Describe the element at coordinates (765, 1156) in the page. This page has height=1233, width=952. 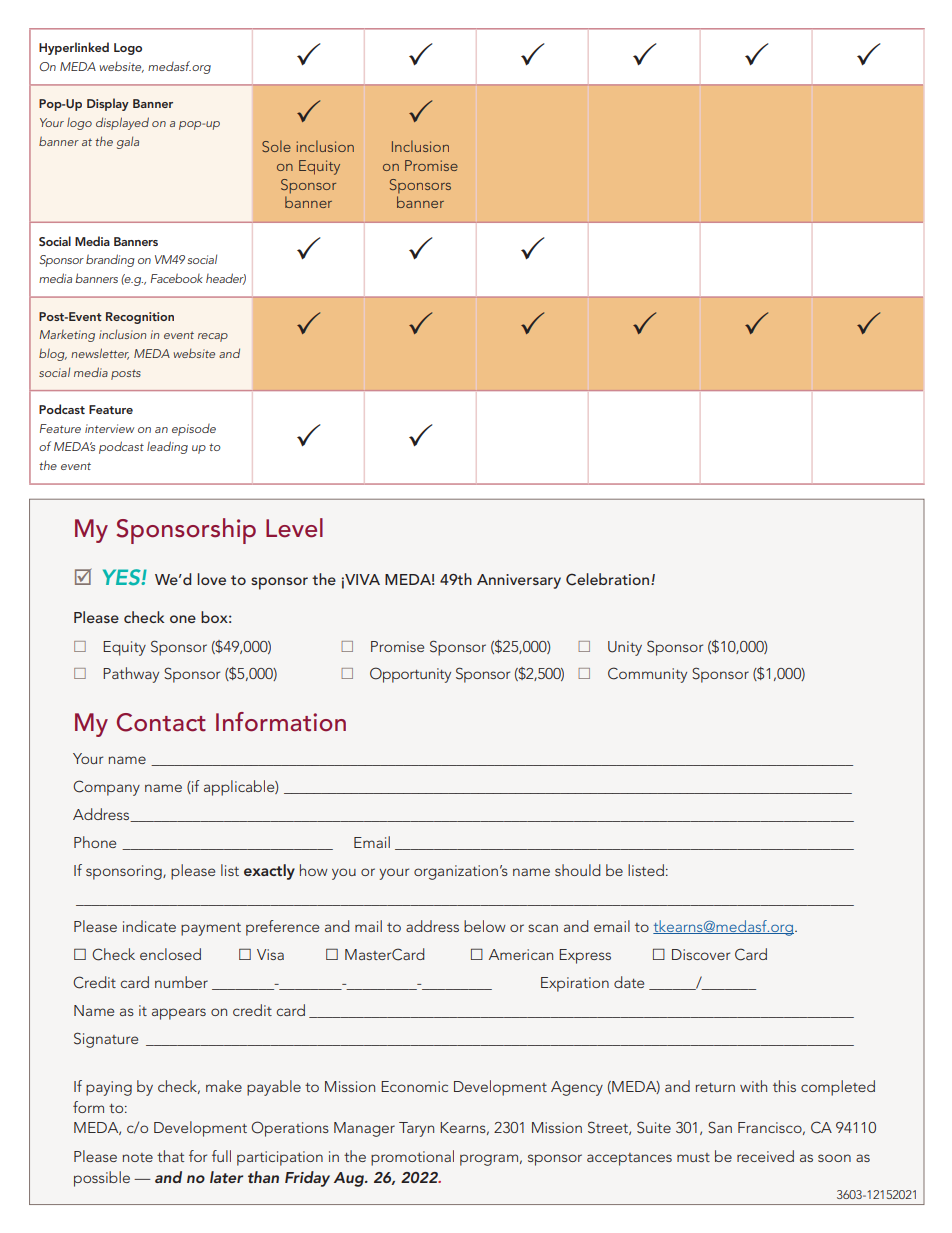
I see `received` at that location.
